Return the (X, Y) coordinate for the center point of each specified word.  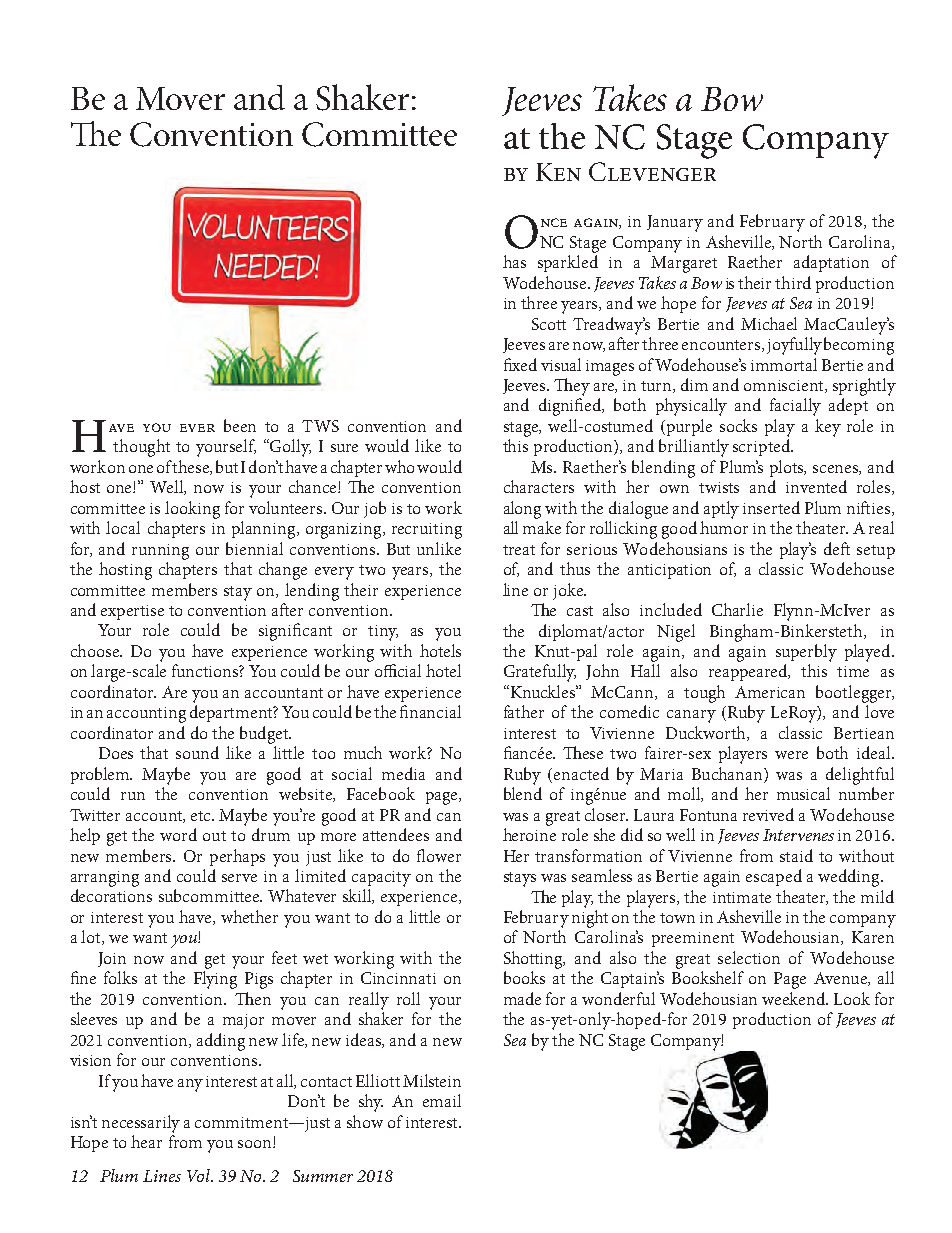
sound (197, 752)
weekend (795, 998)
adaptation (831, 263)
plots (788, 468)
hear (146, 1141)
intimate (742, 897)
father (524, 711)
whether (249, 916)
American (770, 692)
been (240, 425)
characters (539, 486)
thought (141, 448)
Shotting (534, 960)
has (514, 261)
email (442, 1100)
